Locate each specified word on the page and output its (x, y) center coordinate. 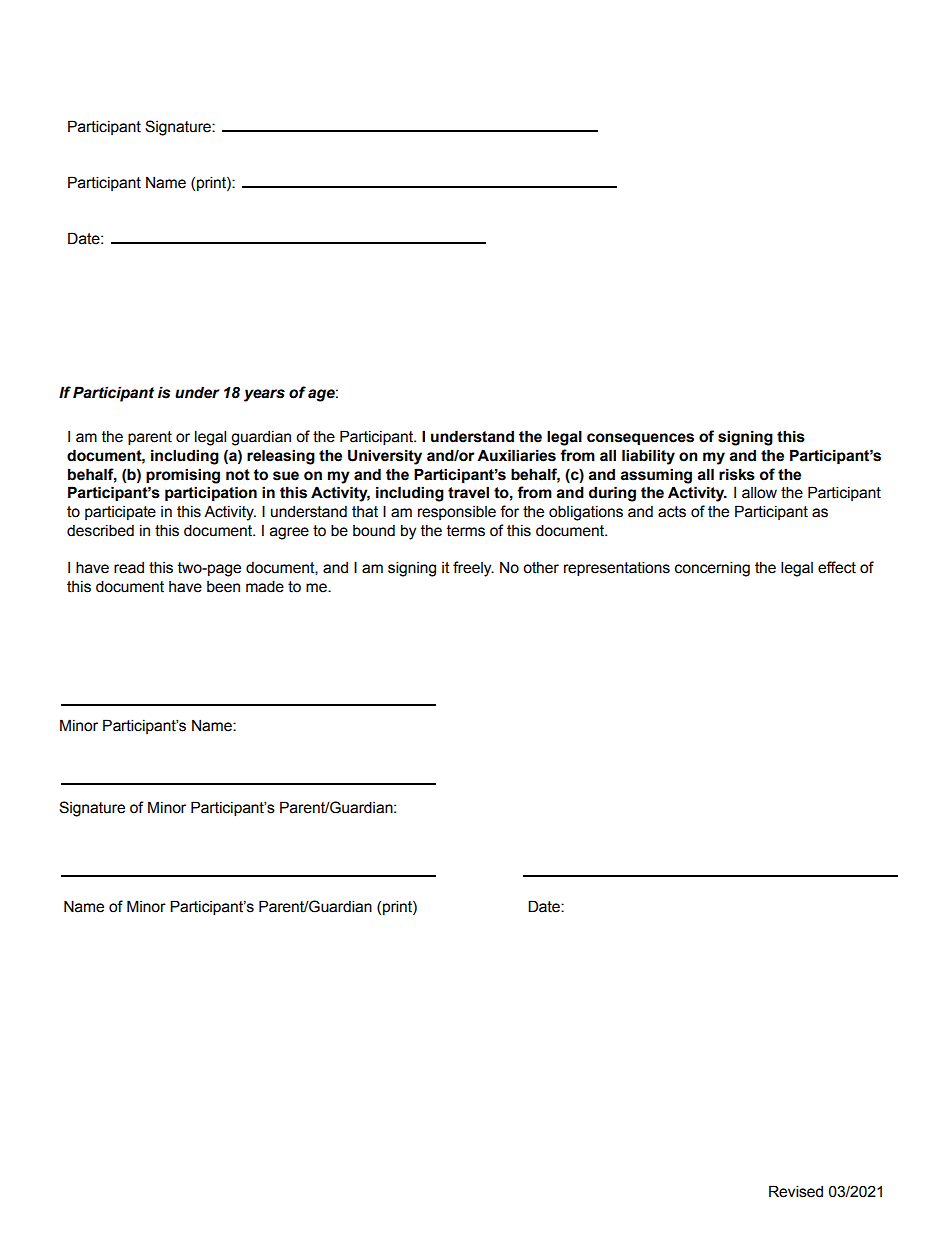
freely (473, 569)
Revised (796, 1191)
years (264, 395)
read (129, 568)
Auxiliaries (516, 455)
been (223, 587)
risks (737, 474)
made (265, 586)
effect (837, 567)
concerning (712, 569)
